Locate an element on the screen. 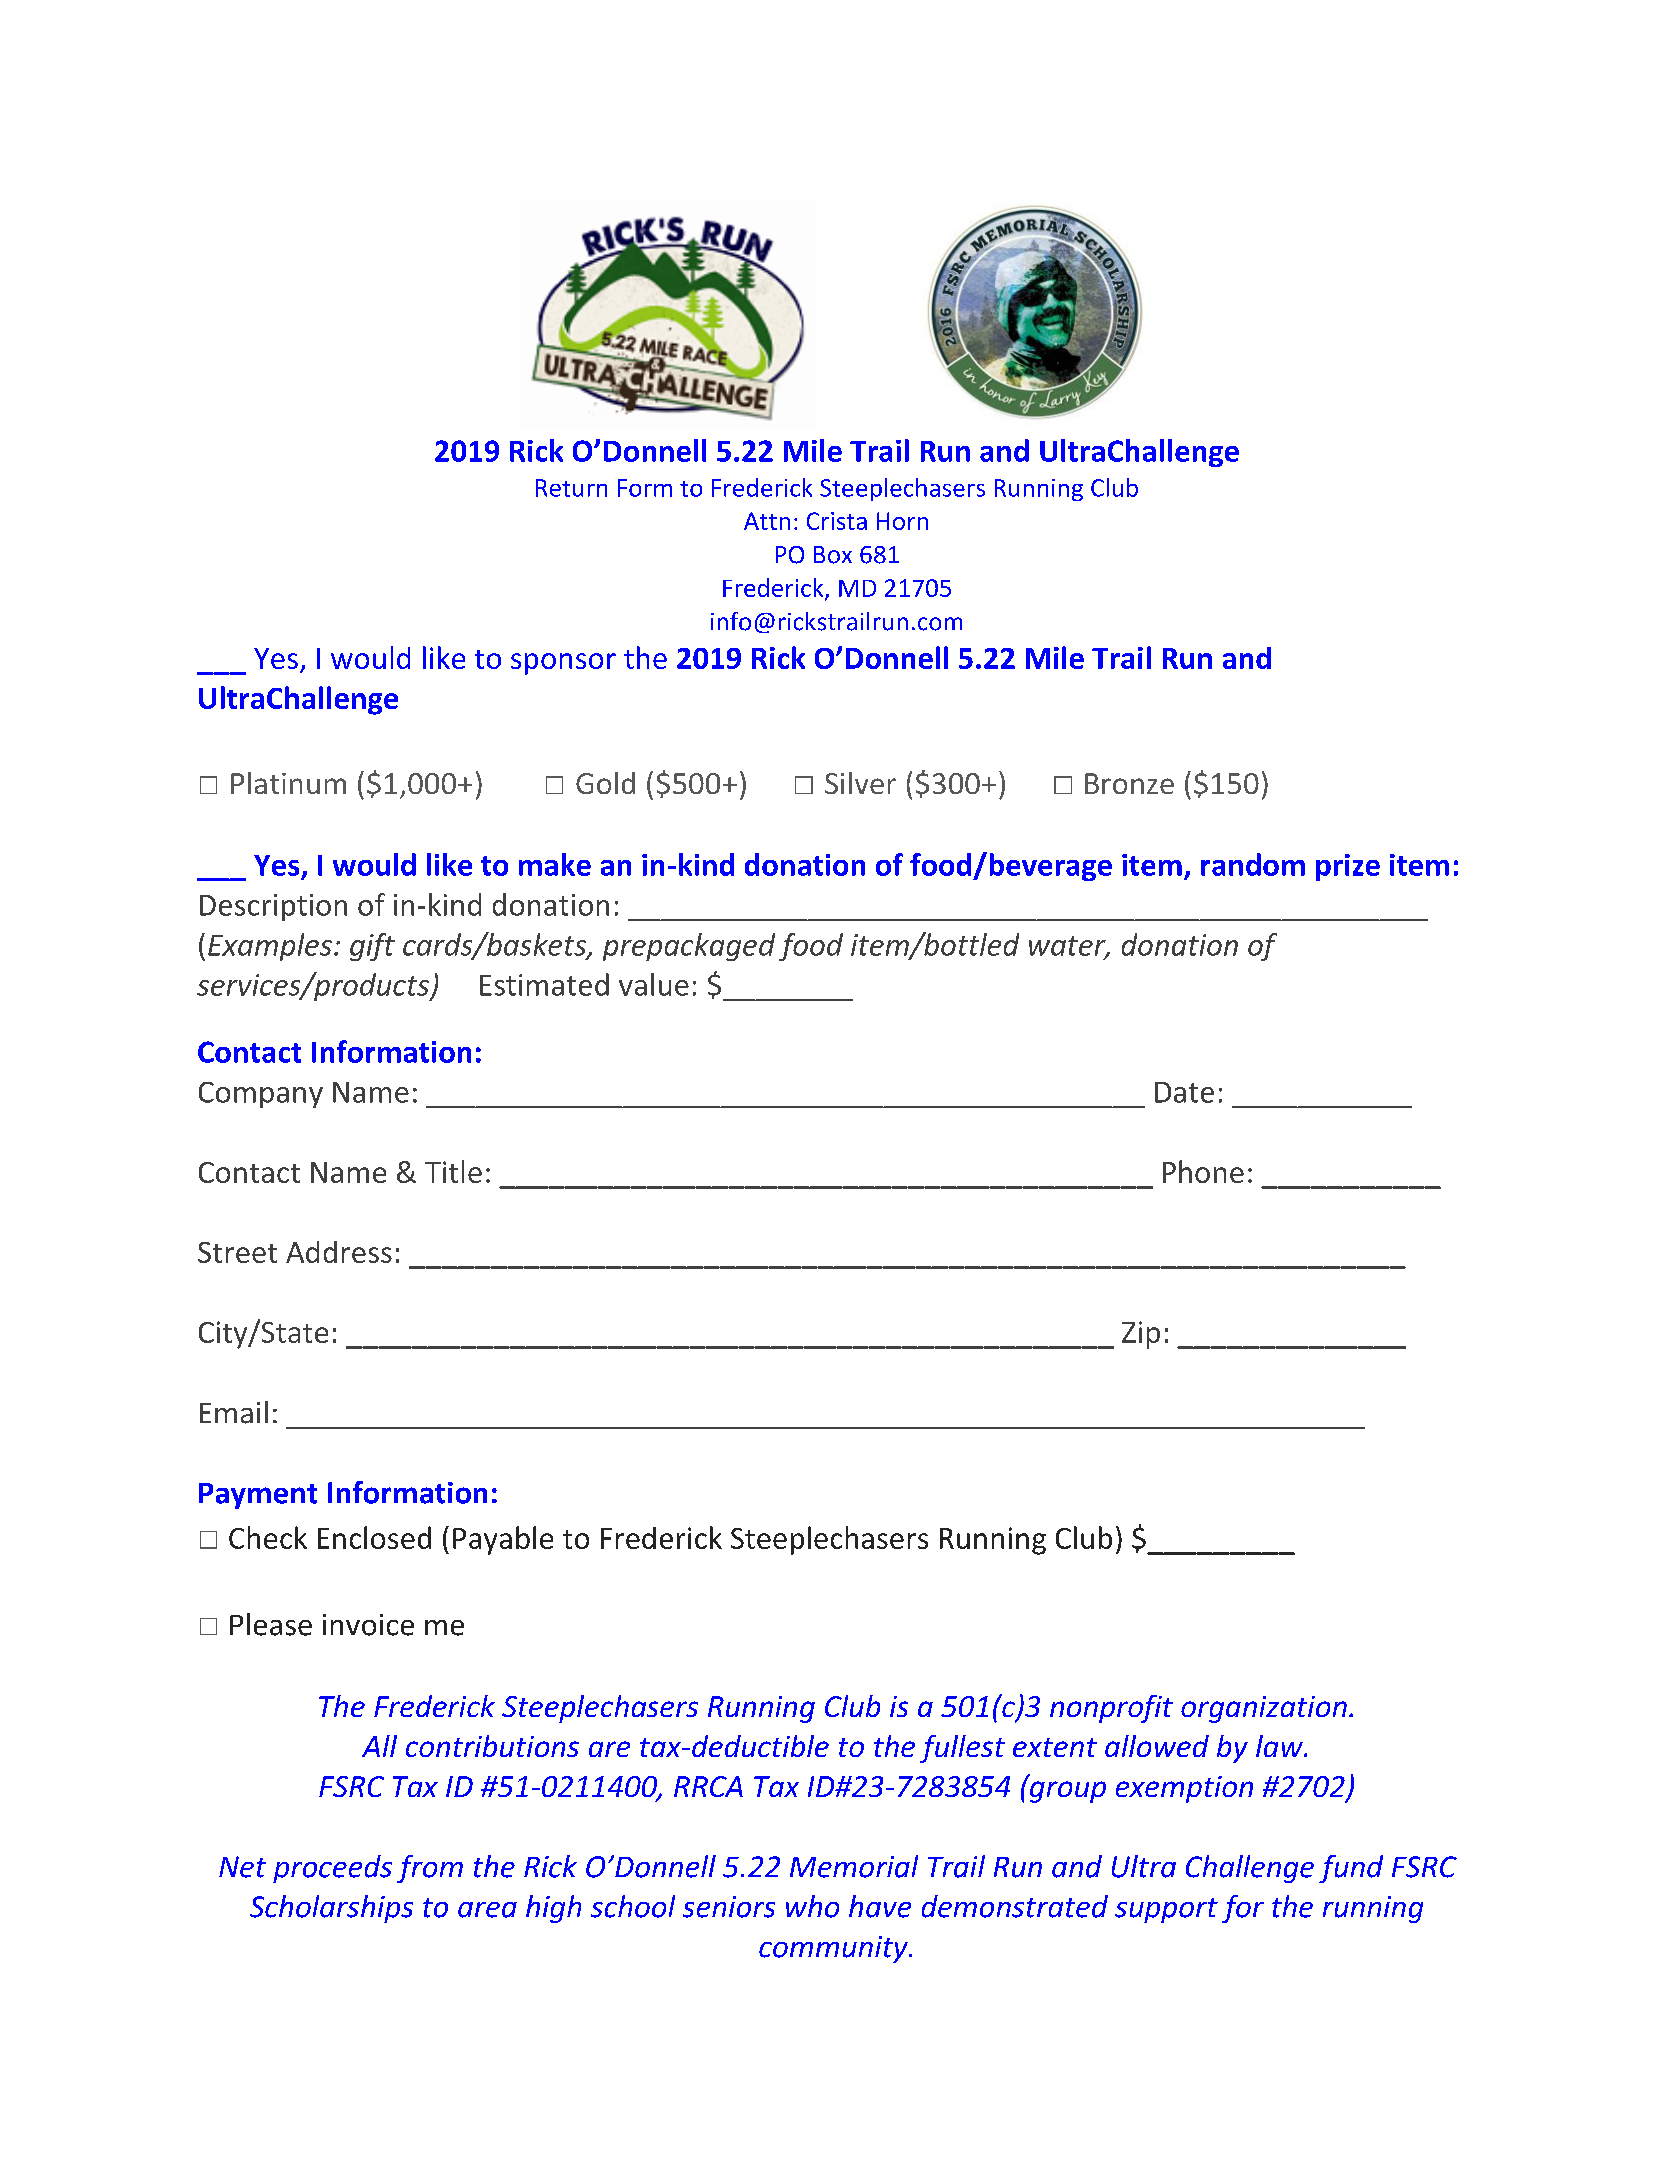 The height and width of the screenshot is (2166, 1674). Attn is located at coordinates (767, 521).
